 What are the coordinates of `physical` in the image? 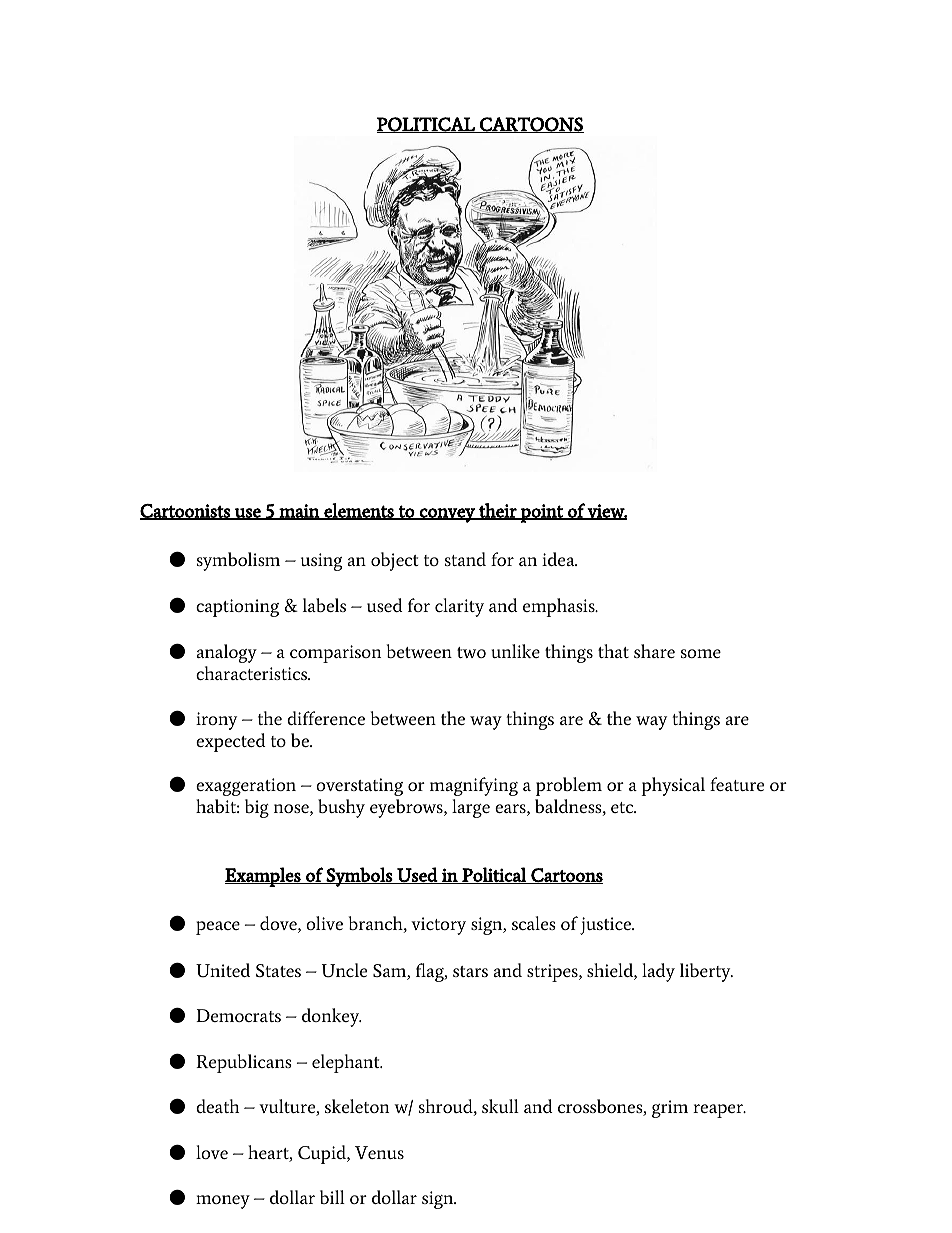 It's located at (673, 786).
